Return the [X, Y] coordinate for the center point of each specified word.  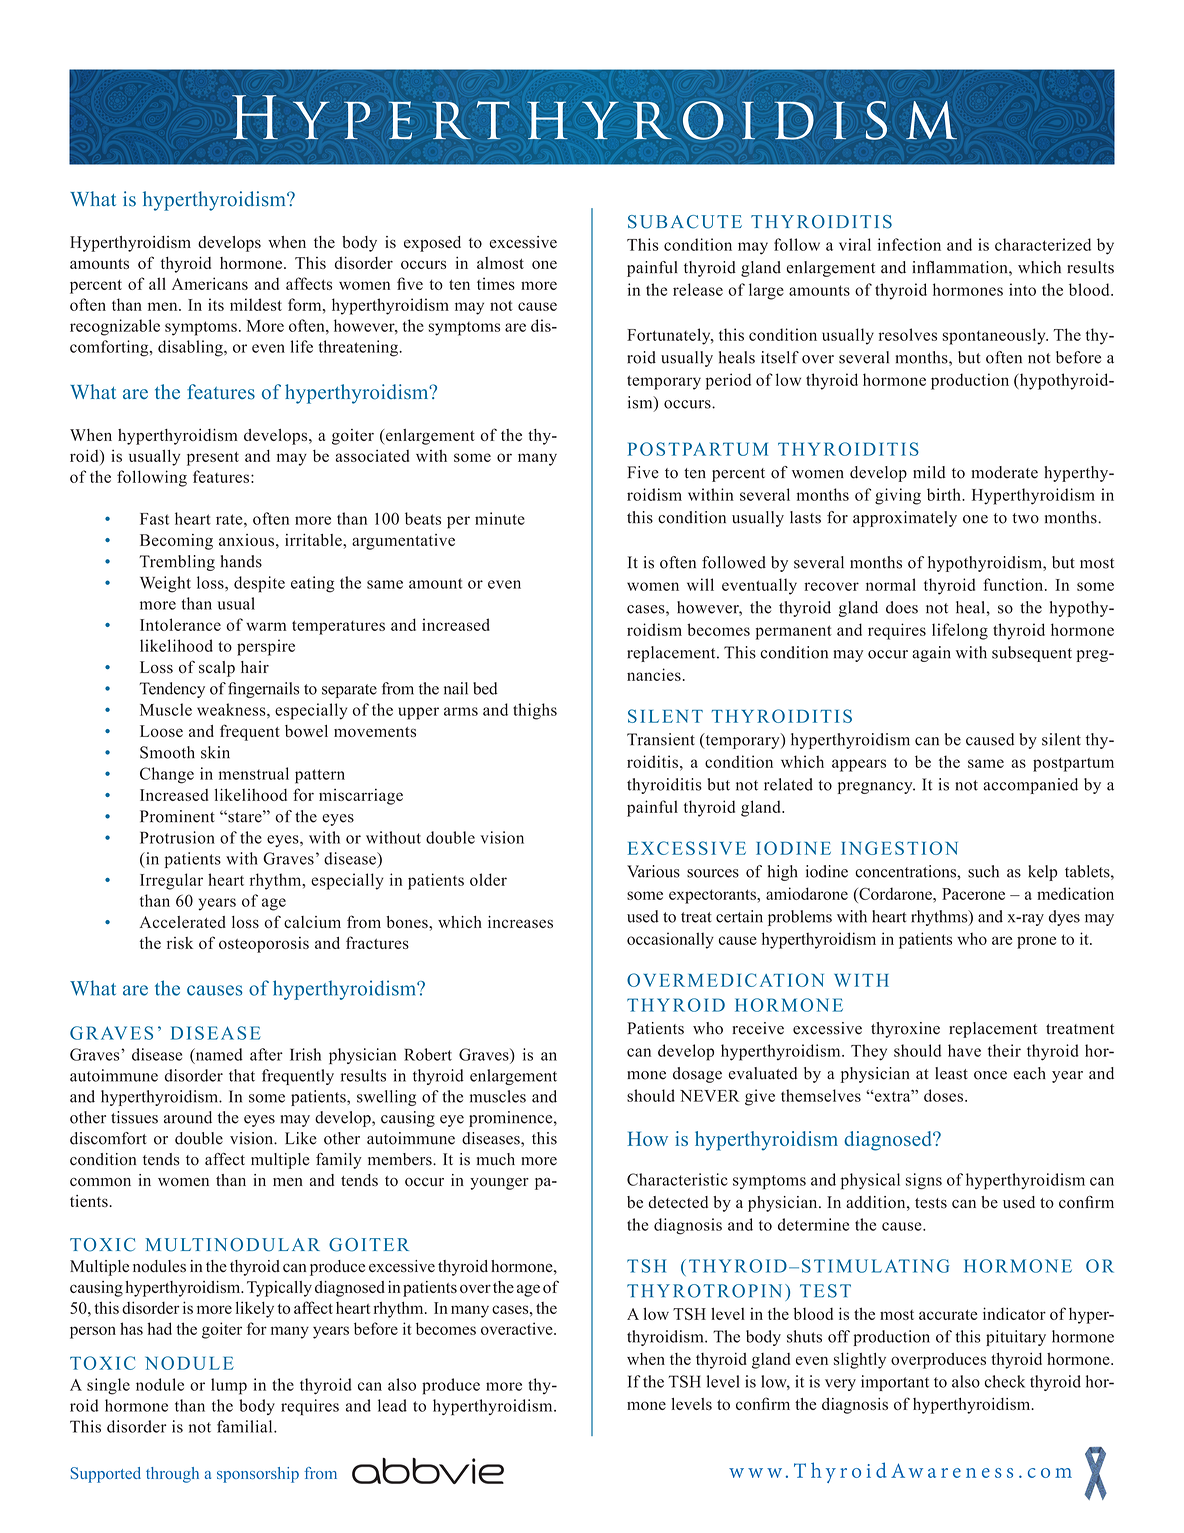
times [496, 283]
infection [909, 244]
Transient [661, 739]
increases [520, 922]
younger [499, 1183]
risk [180, 943]
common [100, 1182]
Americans [210, 283]
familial [246, 1426]
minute [500, 518]
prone [1036, 942]
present [213, 459]
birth [945, 494]
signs [924, 1181]
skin [215, 752]
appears [859, 765]
